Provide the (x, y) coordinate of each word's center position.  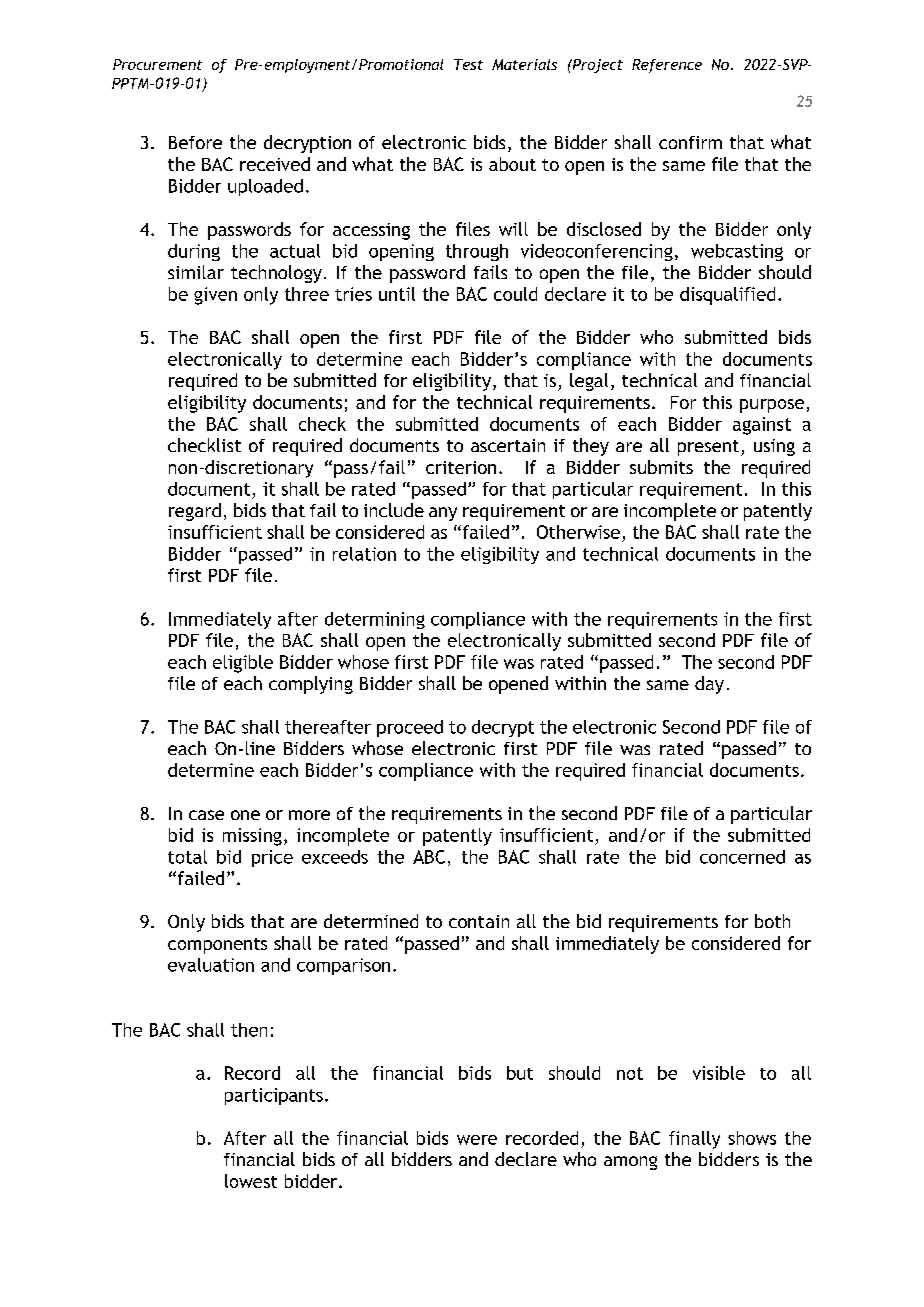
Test (468, 64)
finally (694, 1140)
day (709, 685)
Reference (667, 66)
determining (375, 620)
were (477, 1140)
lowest (251, 1181)
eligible (243, 664)
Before (195, 142)
